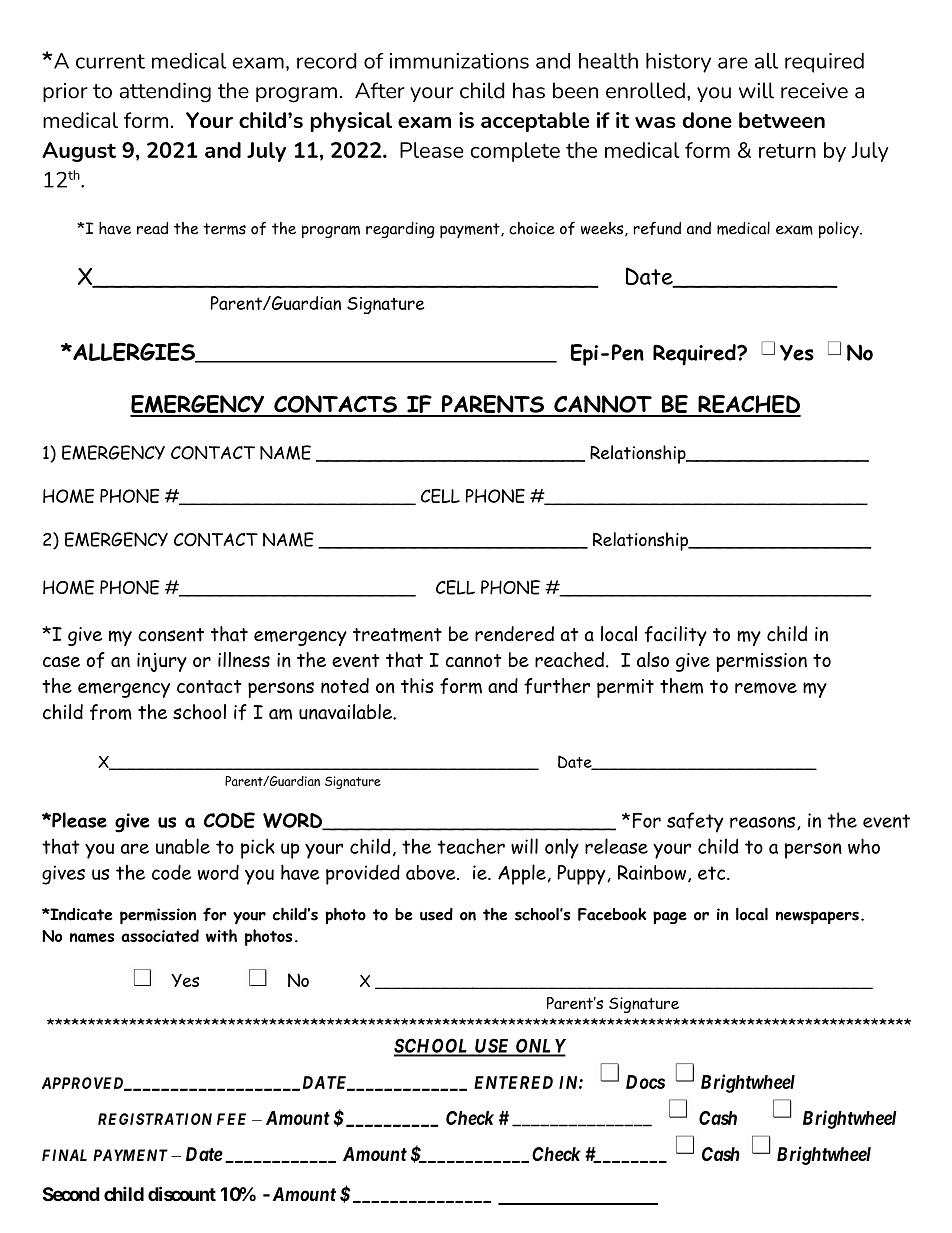  What do you see at coordinates (400, 230) in the image?
I see `regarding` at bounding box center [400, 230].
